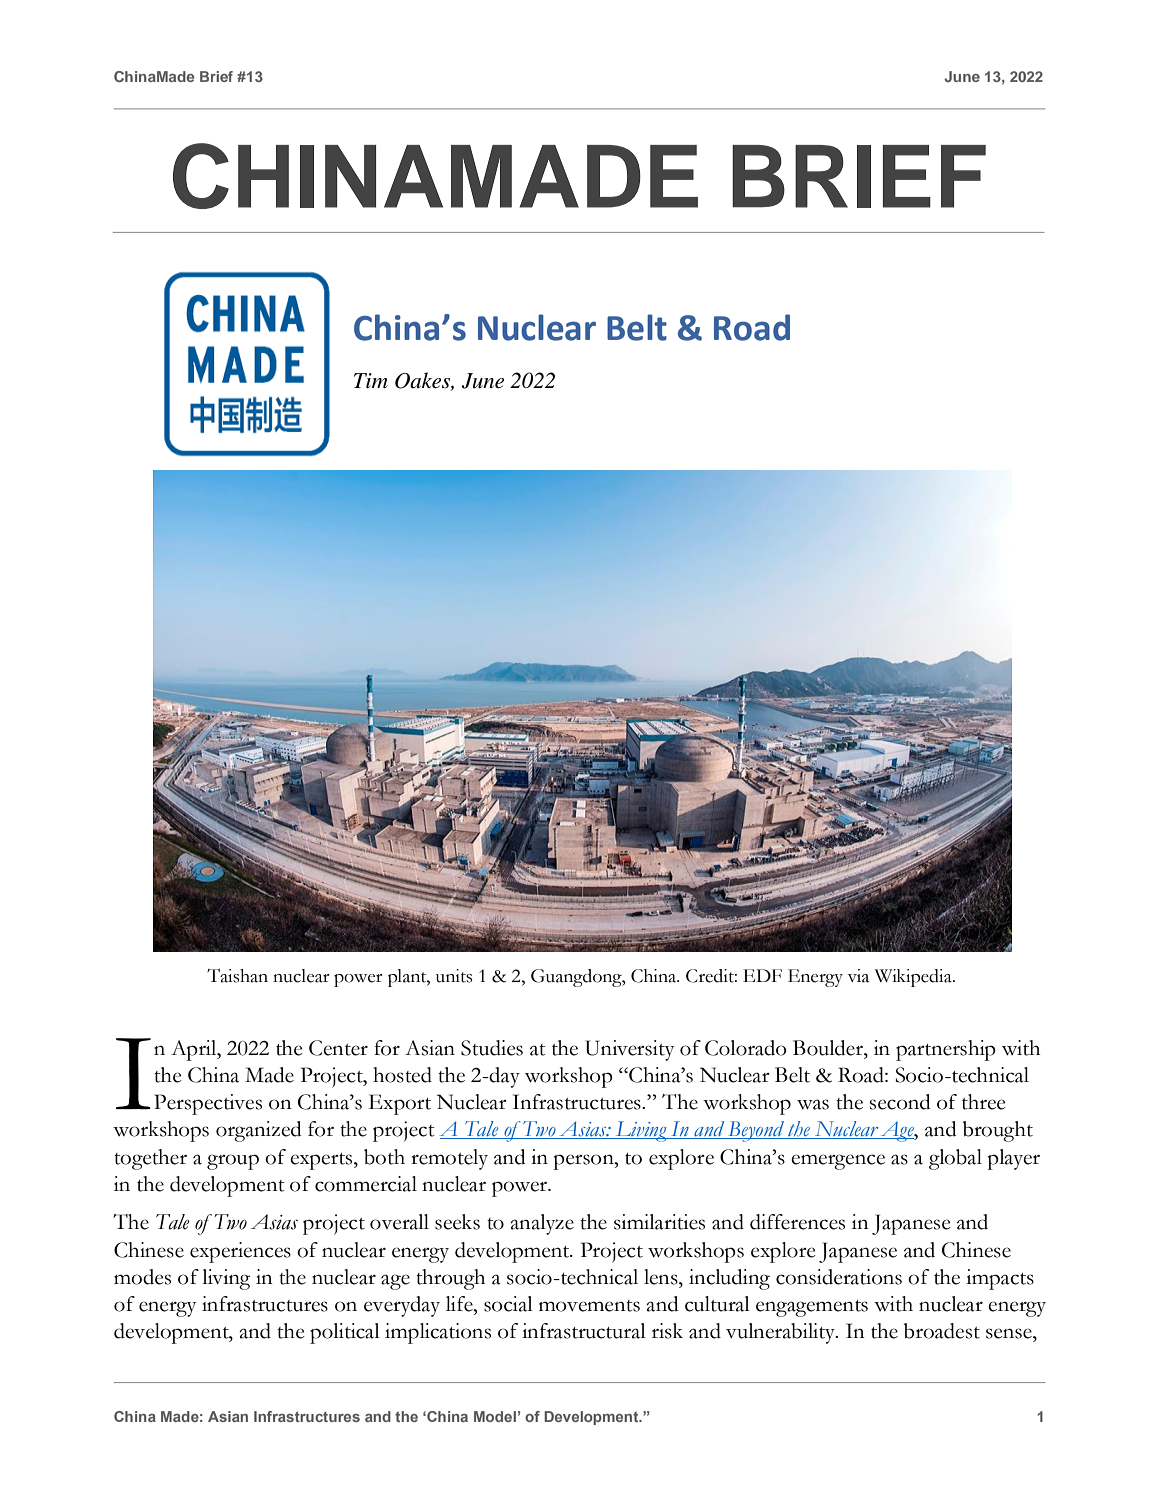 The width and height of the screenshot is (1159, 1500). I want to click on EDF, so click(762, 975).
